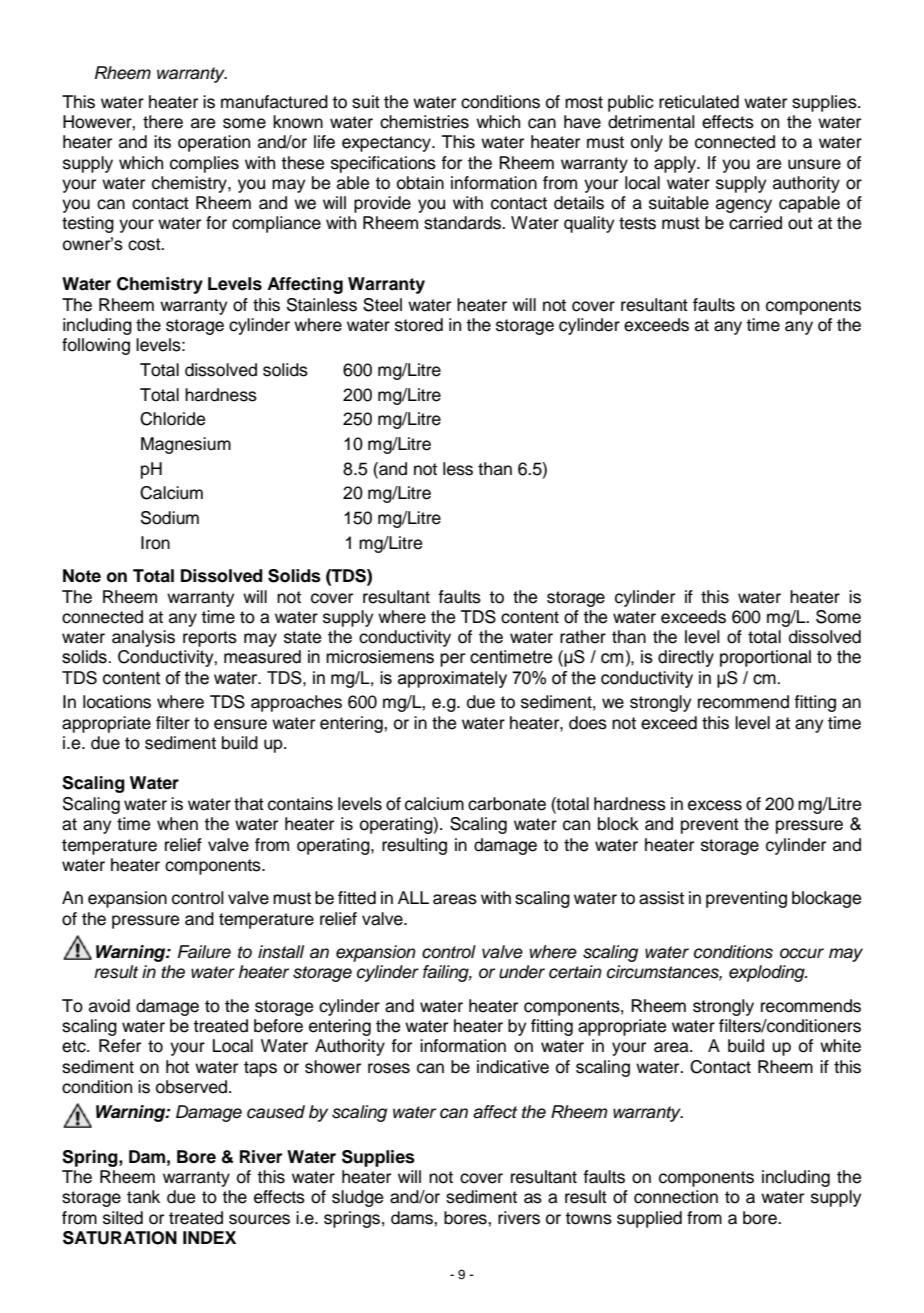 The image size is (924, 1313). I want to click on proportional, so click(765, 658).
